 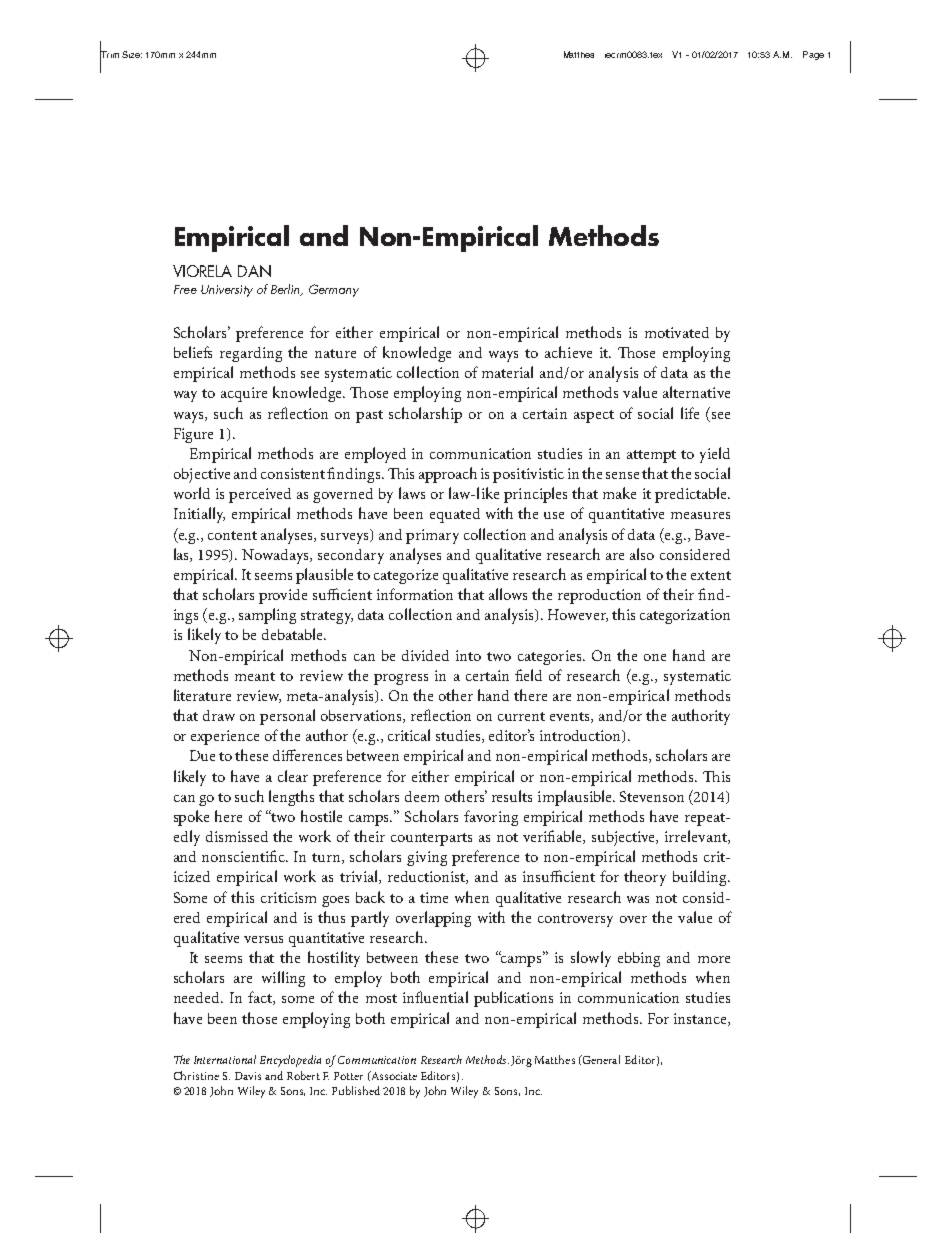 What do you see at coordinates (677, 332) in the image?
I see `motivated` at bounding box center [677, 332].
